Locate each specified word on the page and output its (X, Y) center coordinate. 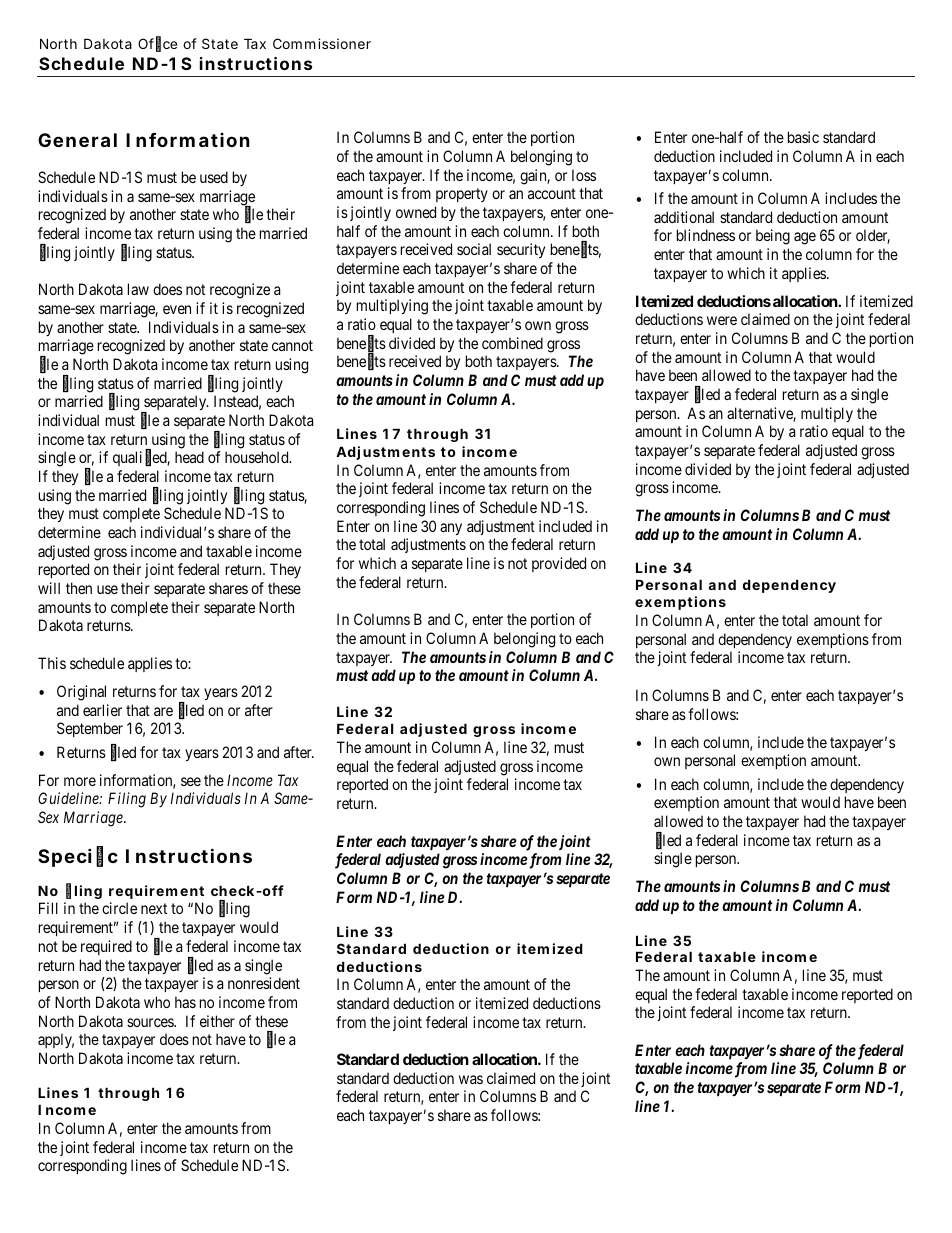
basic (803, 137)
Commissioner (322, 43)
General (77, 140)
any (451, 529)
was (471, 1079)
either (217, 1021)
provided (559, 564)
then (79, 588)
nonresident (264, 983)
